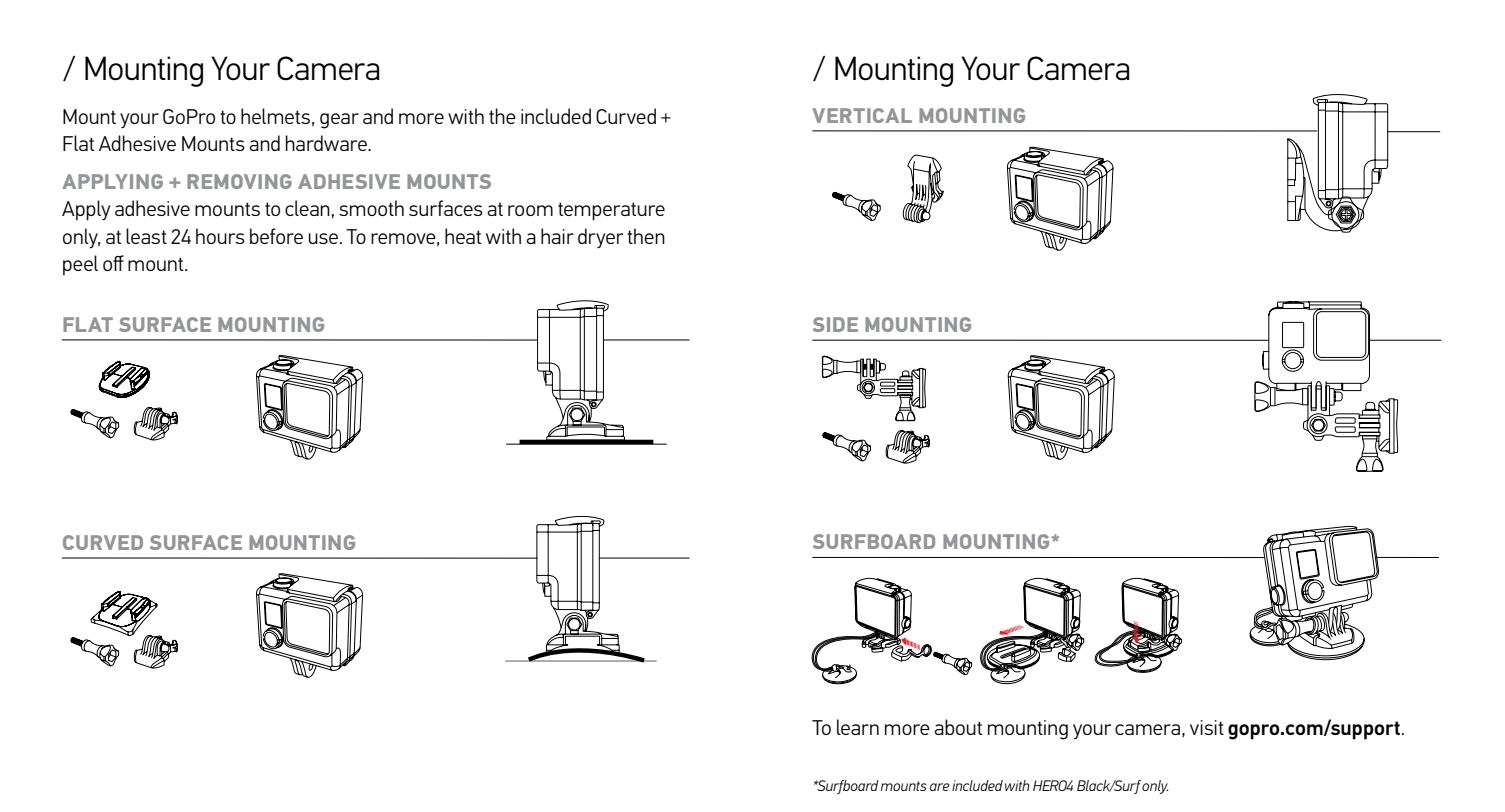  Describe the element at coordinates (646, 236) in the page. I see `then` at that location.
